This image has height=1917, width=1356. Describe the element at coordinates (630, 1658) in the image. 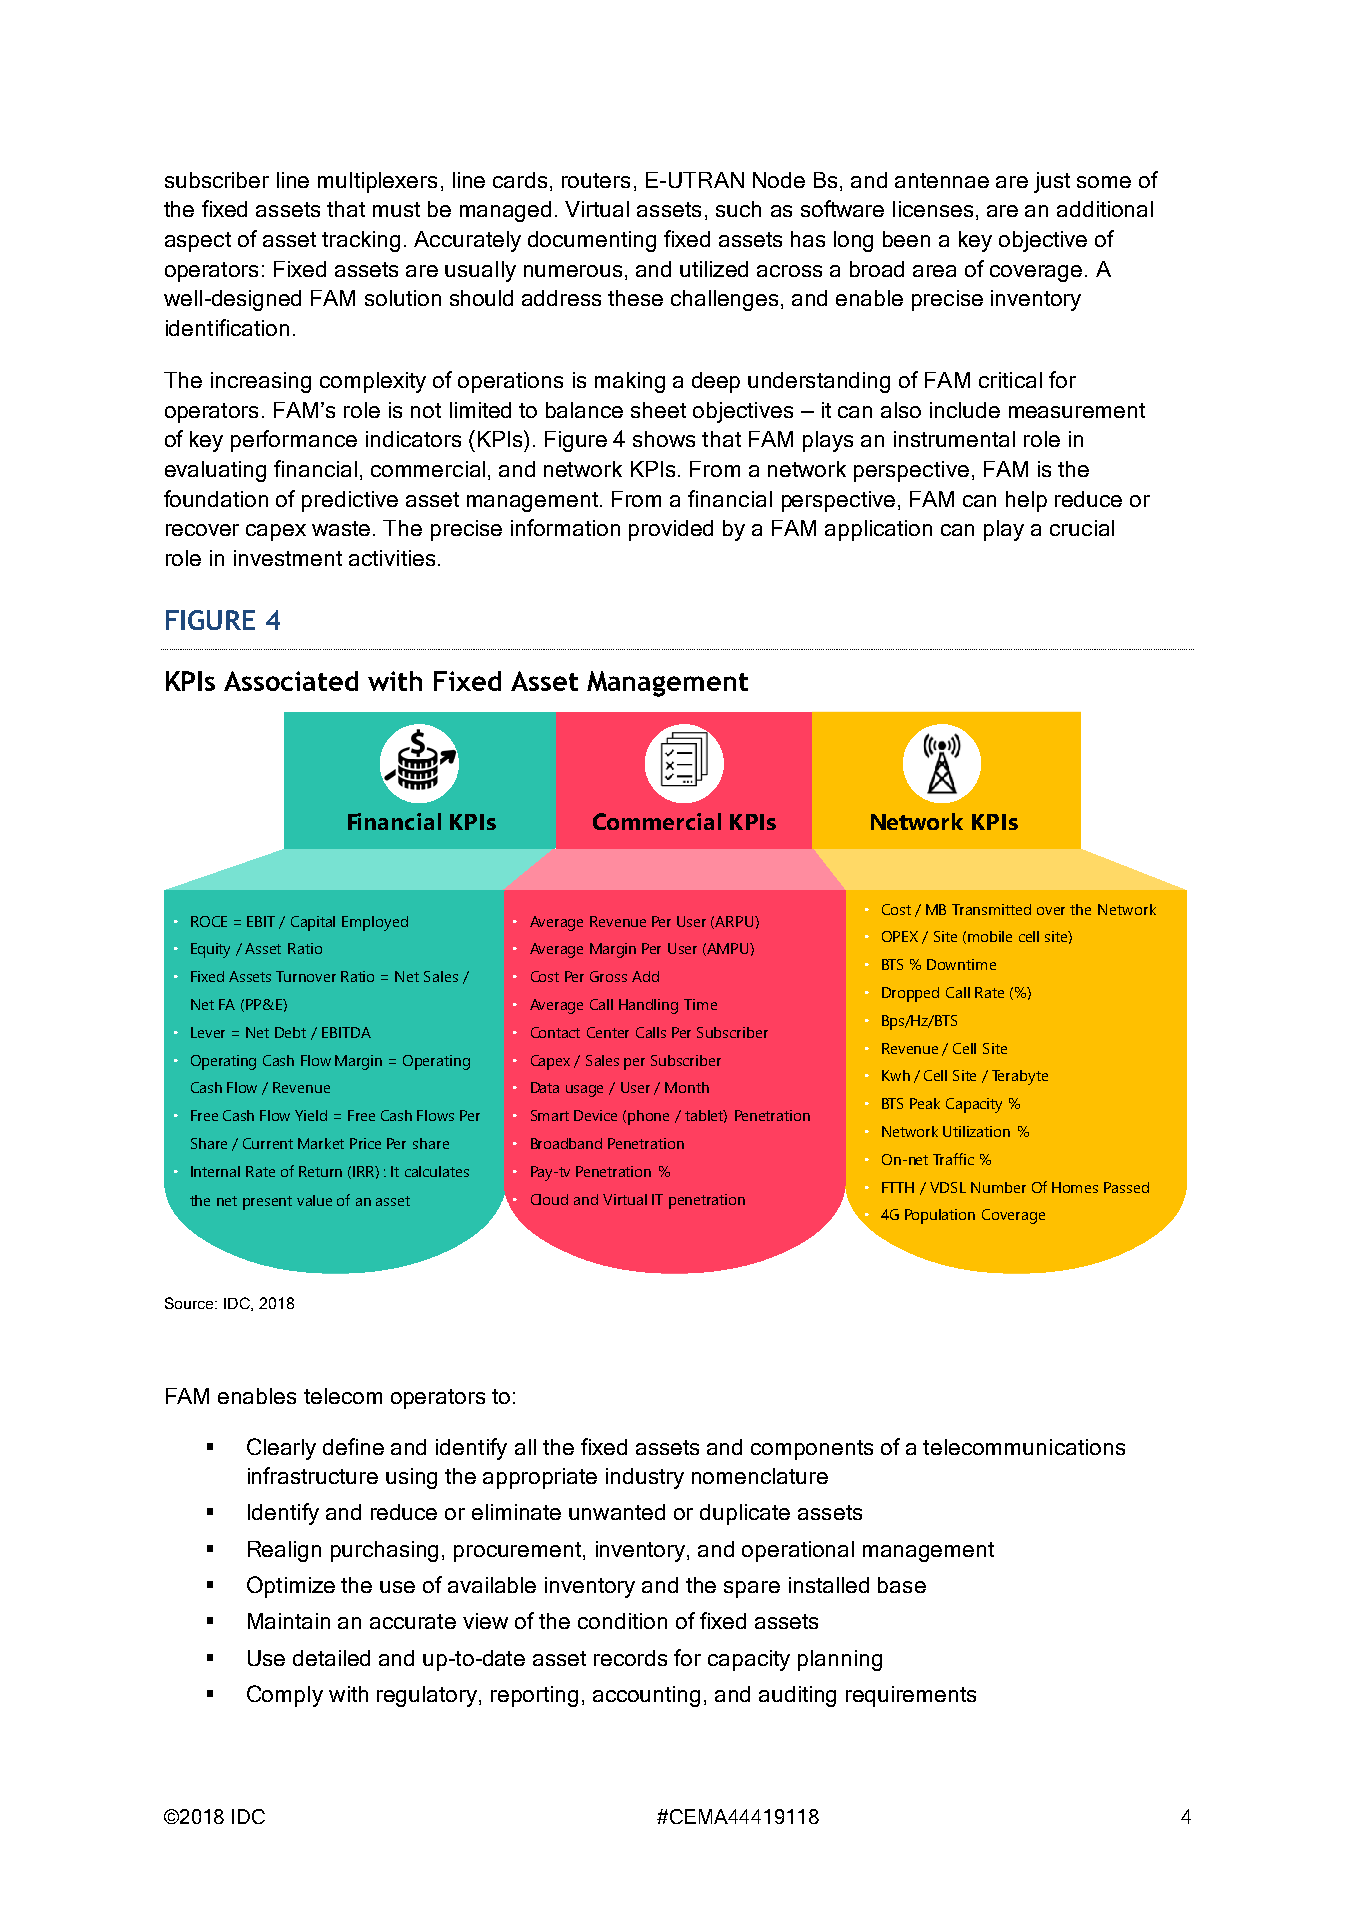

I see `records` at that location.
